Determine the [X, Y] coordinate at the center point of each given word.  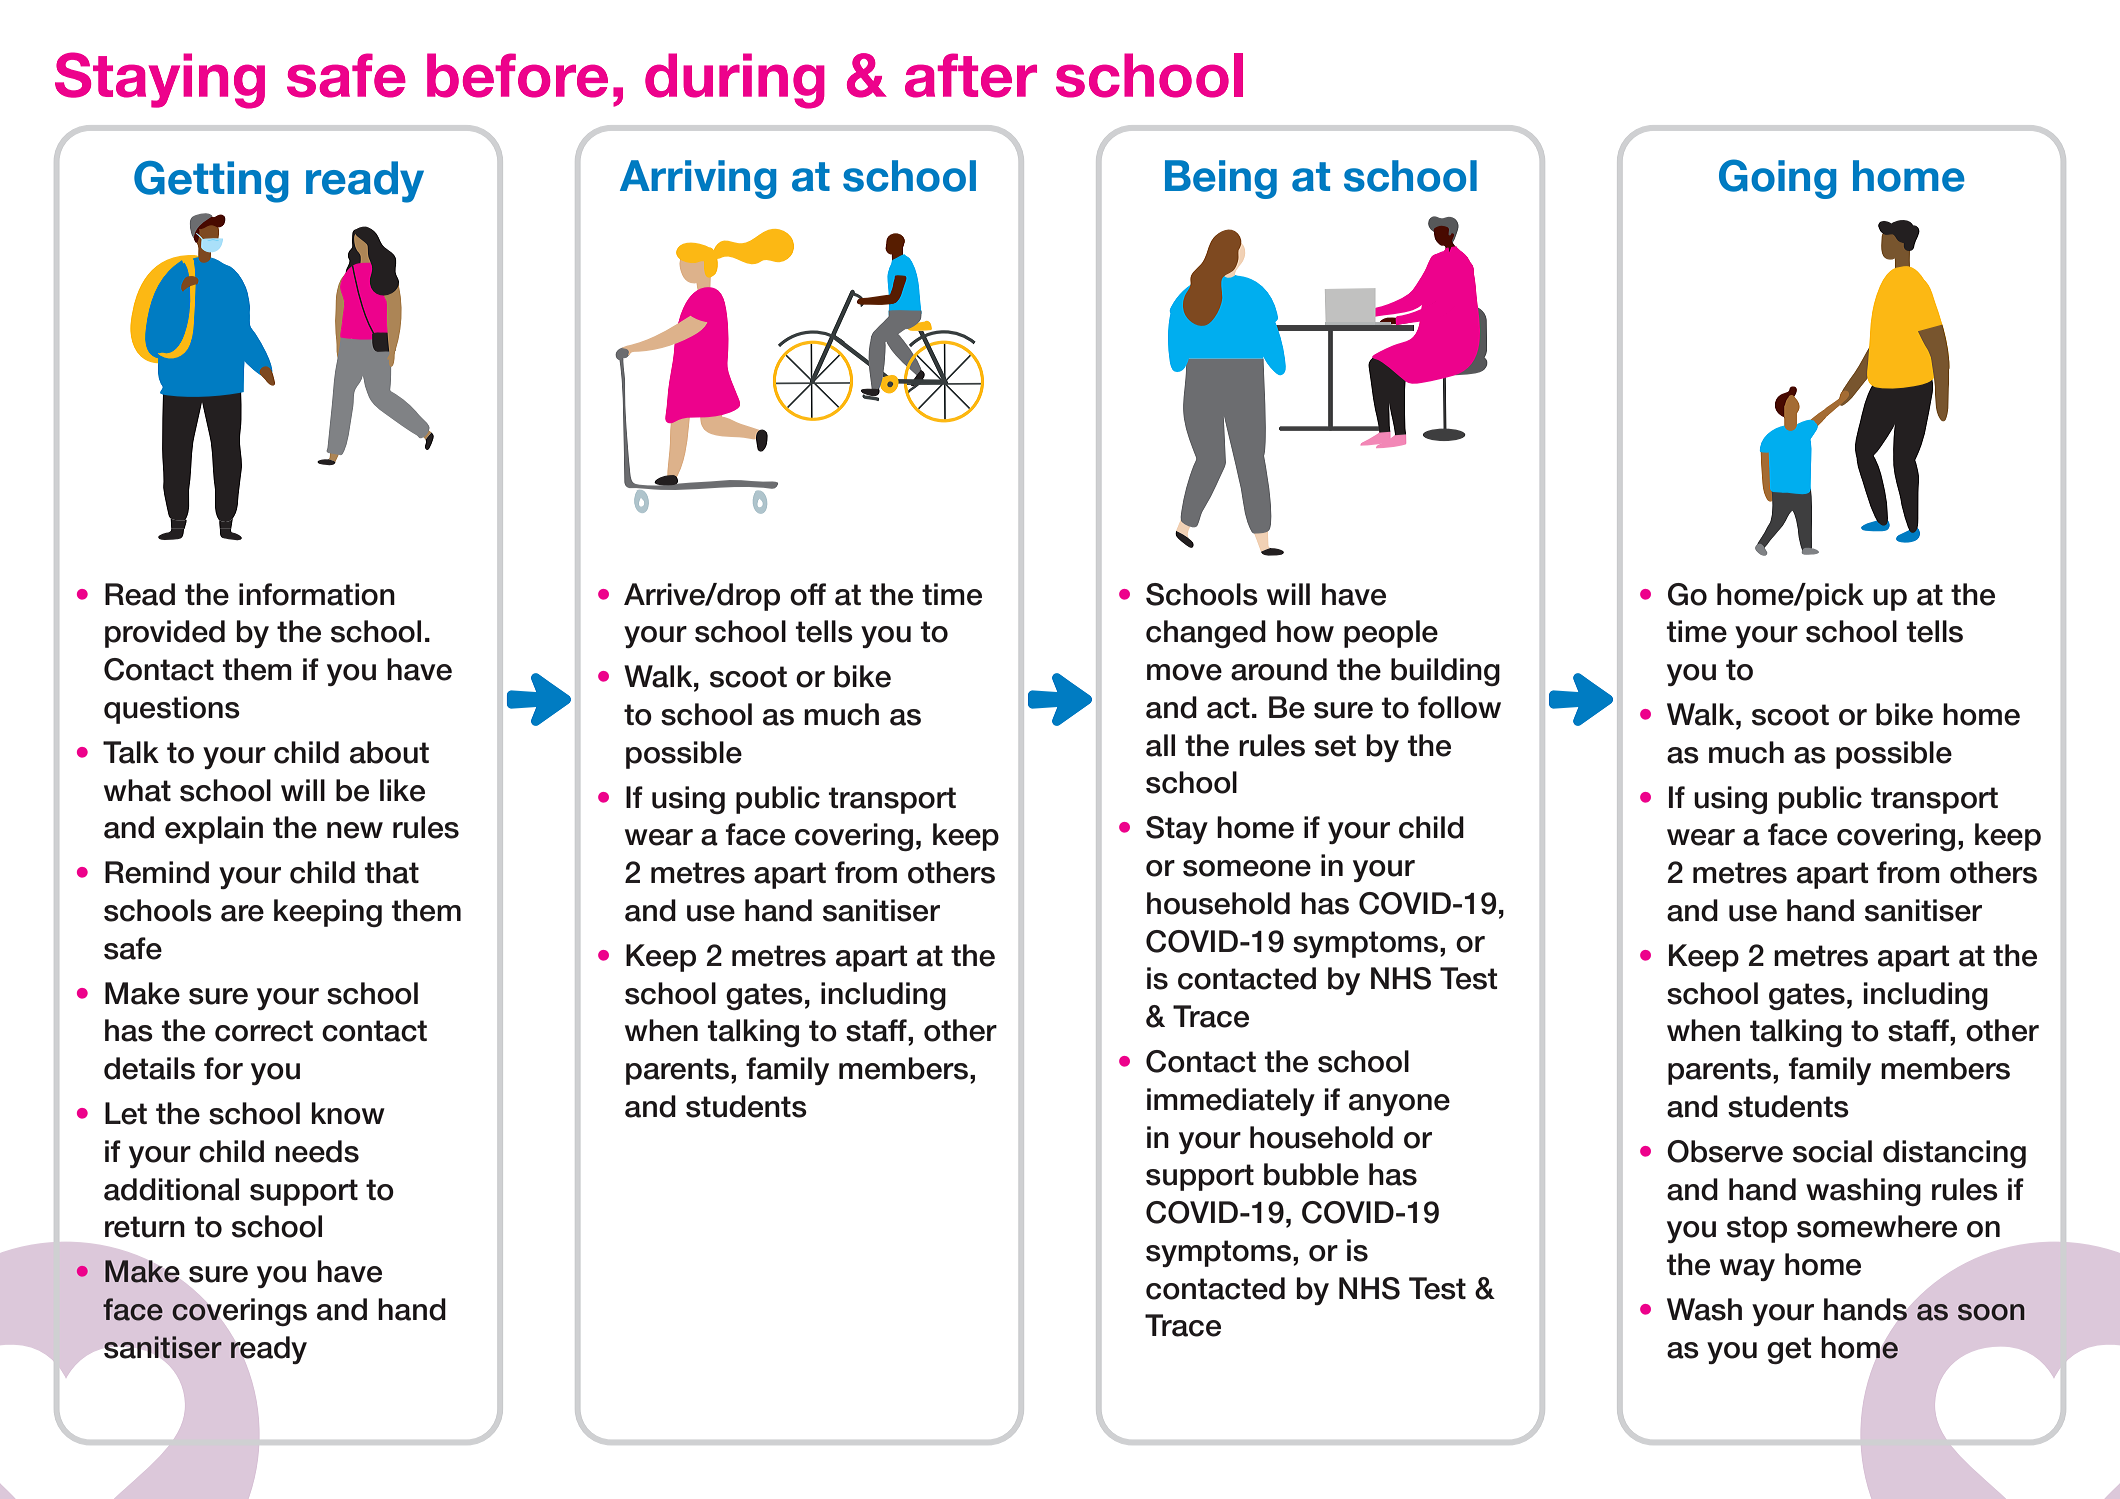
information [317, 594]
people [1391, 634]
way [1747, 1270]
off [808, 594]
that [392, 872]
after [971, 75]
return [145, 1227]
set [1335, 746]
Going [1778, 179]
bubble [1311, 1174]
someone [1247, 868]
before [517, 75]
